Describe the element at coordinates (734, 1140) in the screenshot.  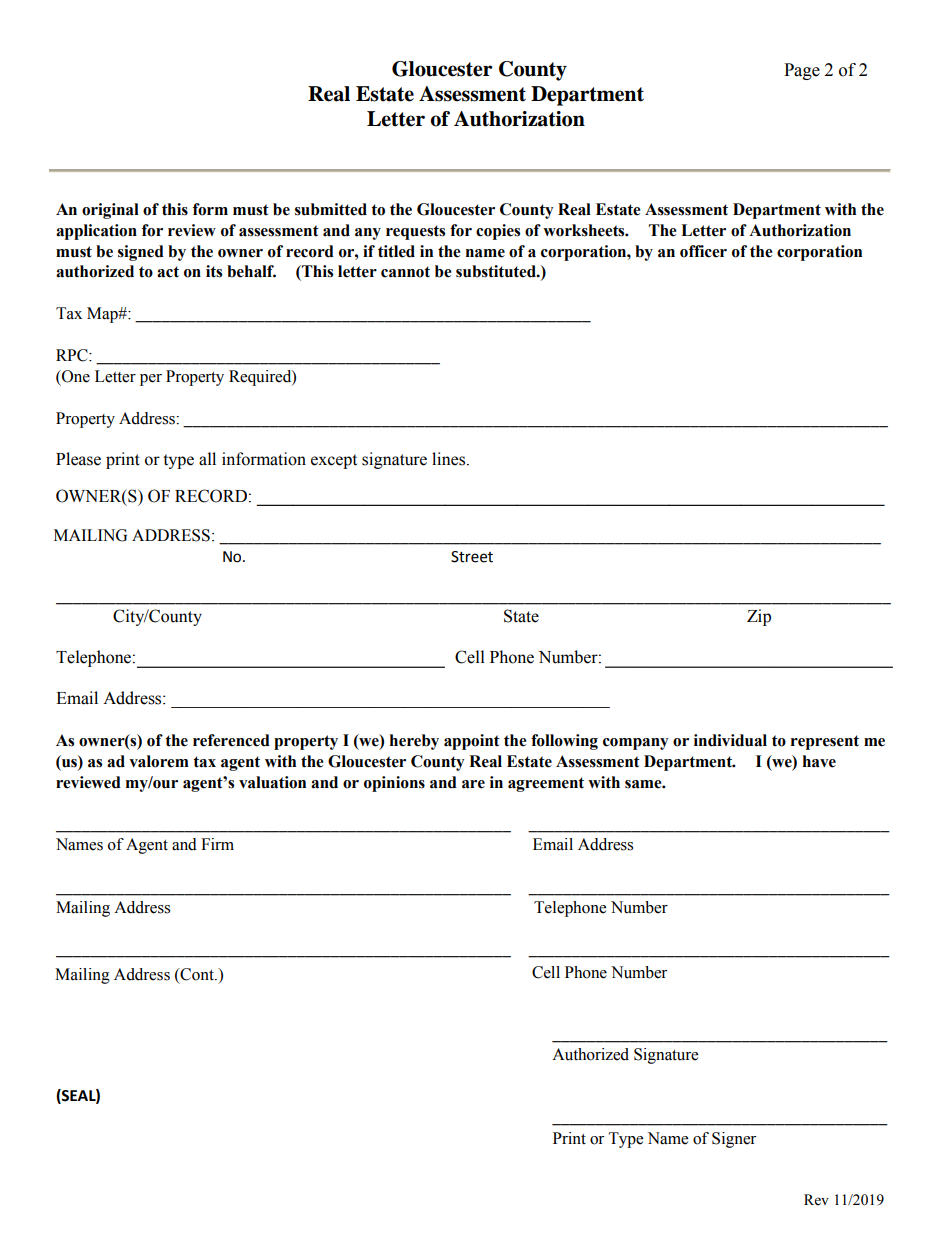
I see `Signer` at that location.
